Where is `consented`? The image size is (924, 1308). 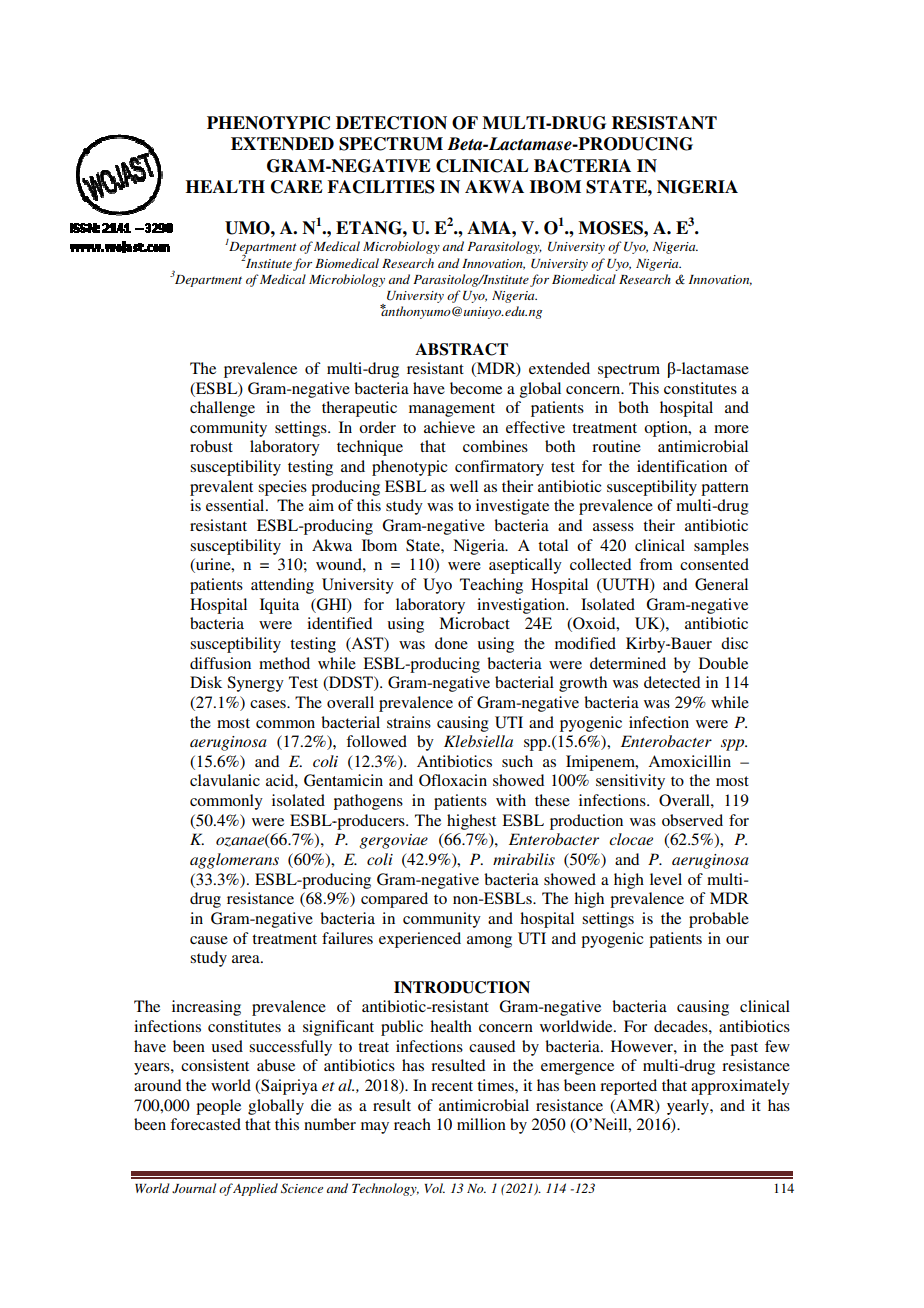
consented is located at coordinates (714, 564).
